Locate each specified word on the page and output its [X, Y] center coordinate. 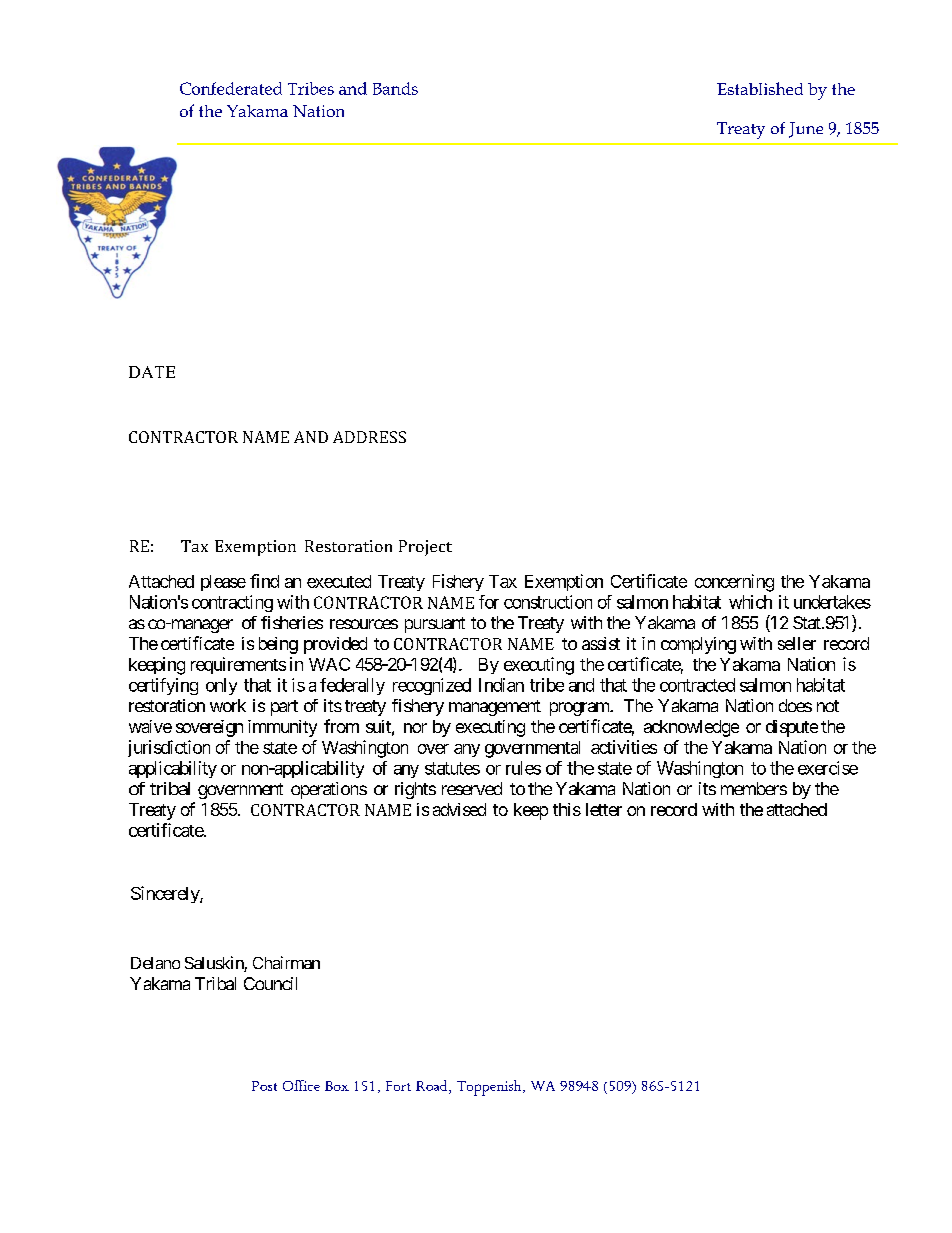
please [223, 583]
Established [760, 88]
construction [548, 602]
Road [433, 1085]
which [750, 602]
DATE [152, 372]
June [806, 130]
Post [264, 1086]
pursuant [435, 625]
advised [459, 809]
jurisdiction [169, 748]
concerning [734, 583]
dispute [792, 728]
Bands [395, 88]
